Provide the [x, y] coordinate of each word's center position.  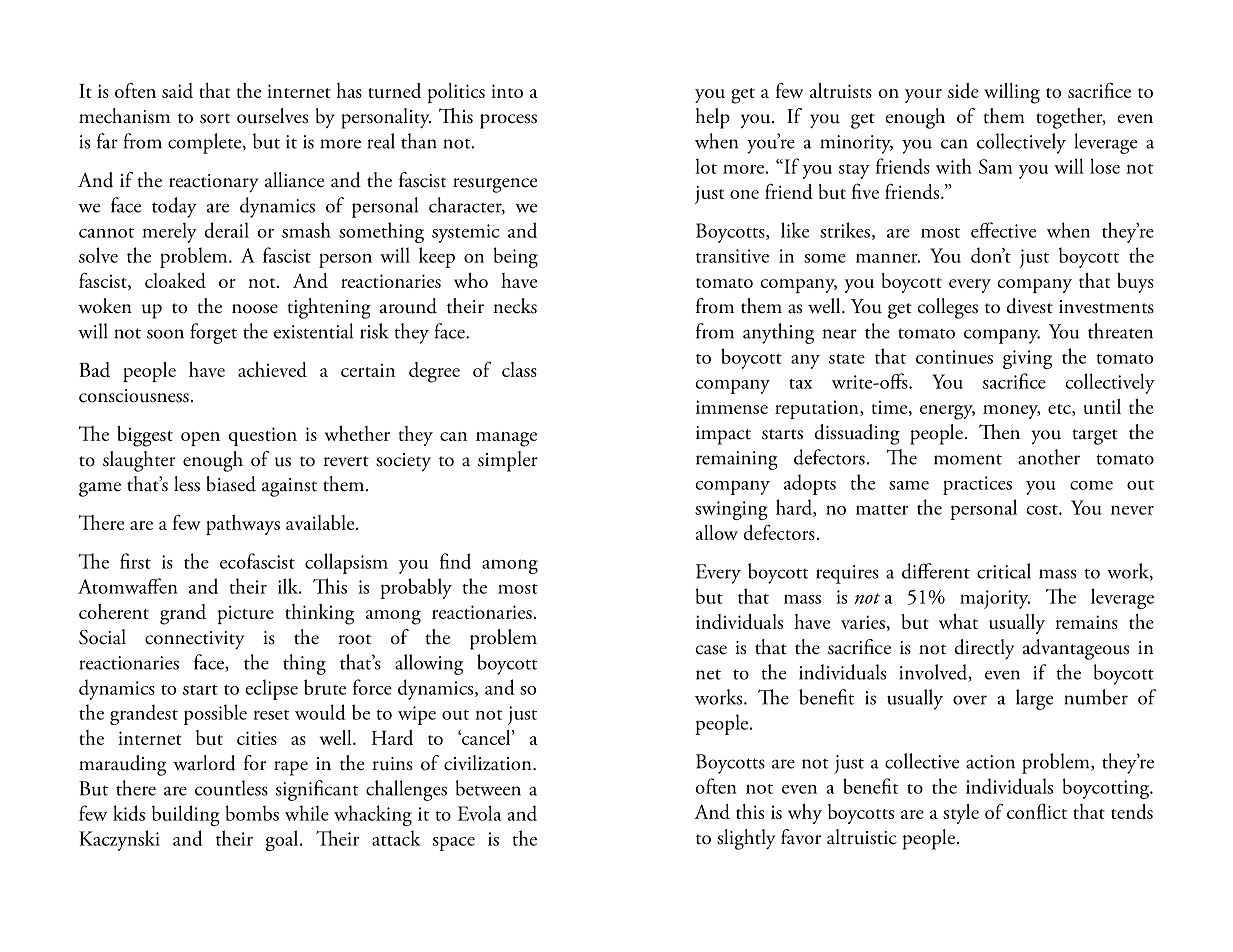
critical [1004, 571]
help [712, 118]
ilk [289, 586]
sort [215, 118]
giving [1027, 359]
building [186, 815]
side [963, 90]
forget [213, 333]
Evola [479, 813]
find [455, 561]
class [519, 369]
